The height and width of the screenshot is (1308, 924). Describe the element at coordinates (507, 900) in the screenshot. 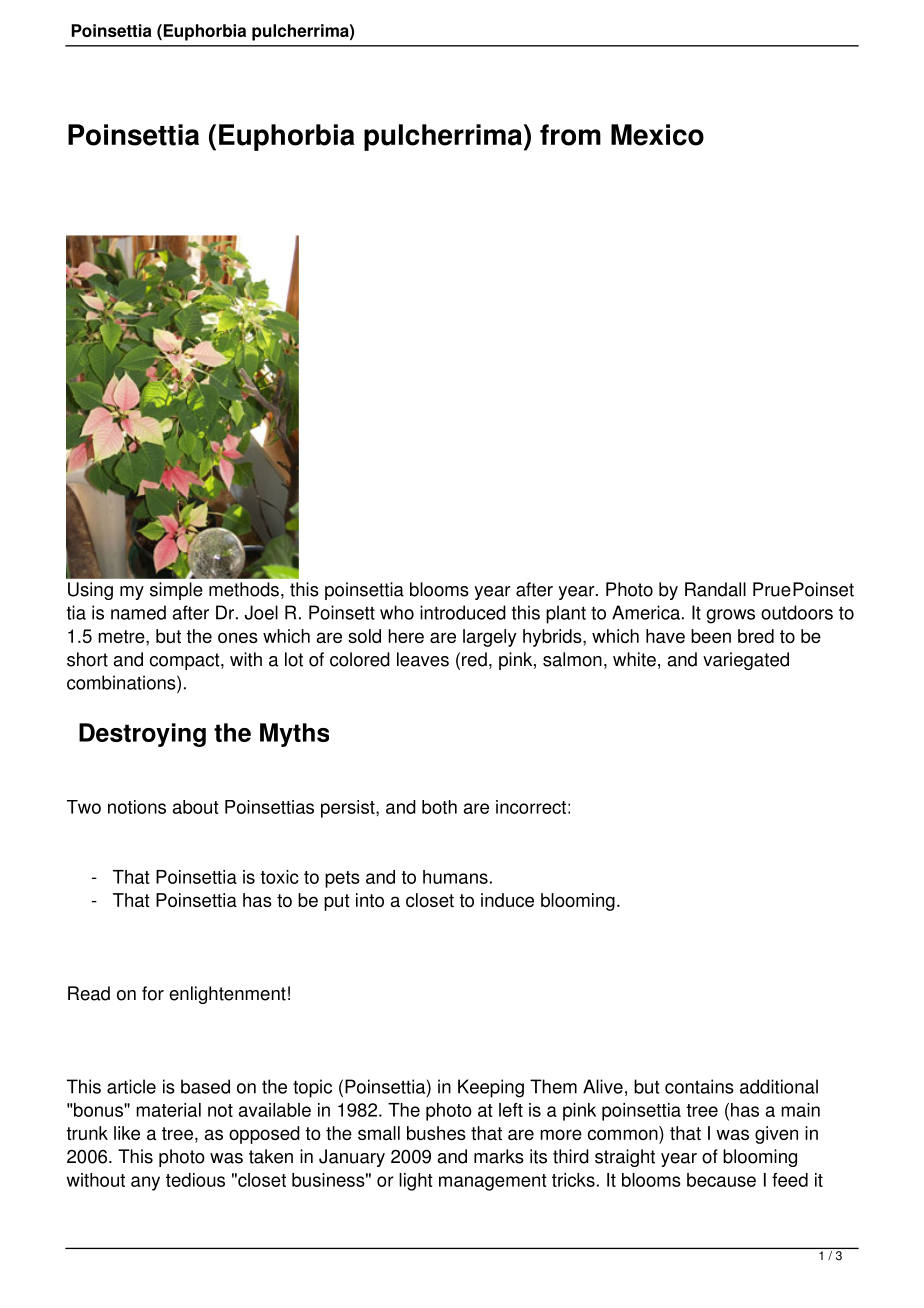

I see `induce` at that location.
